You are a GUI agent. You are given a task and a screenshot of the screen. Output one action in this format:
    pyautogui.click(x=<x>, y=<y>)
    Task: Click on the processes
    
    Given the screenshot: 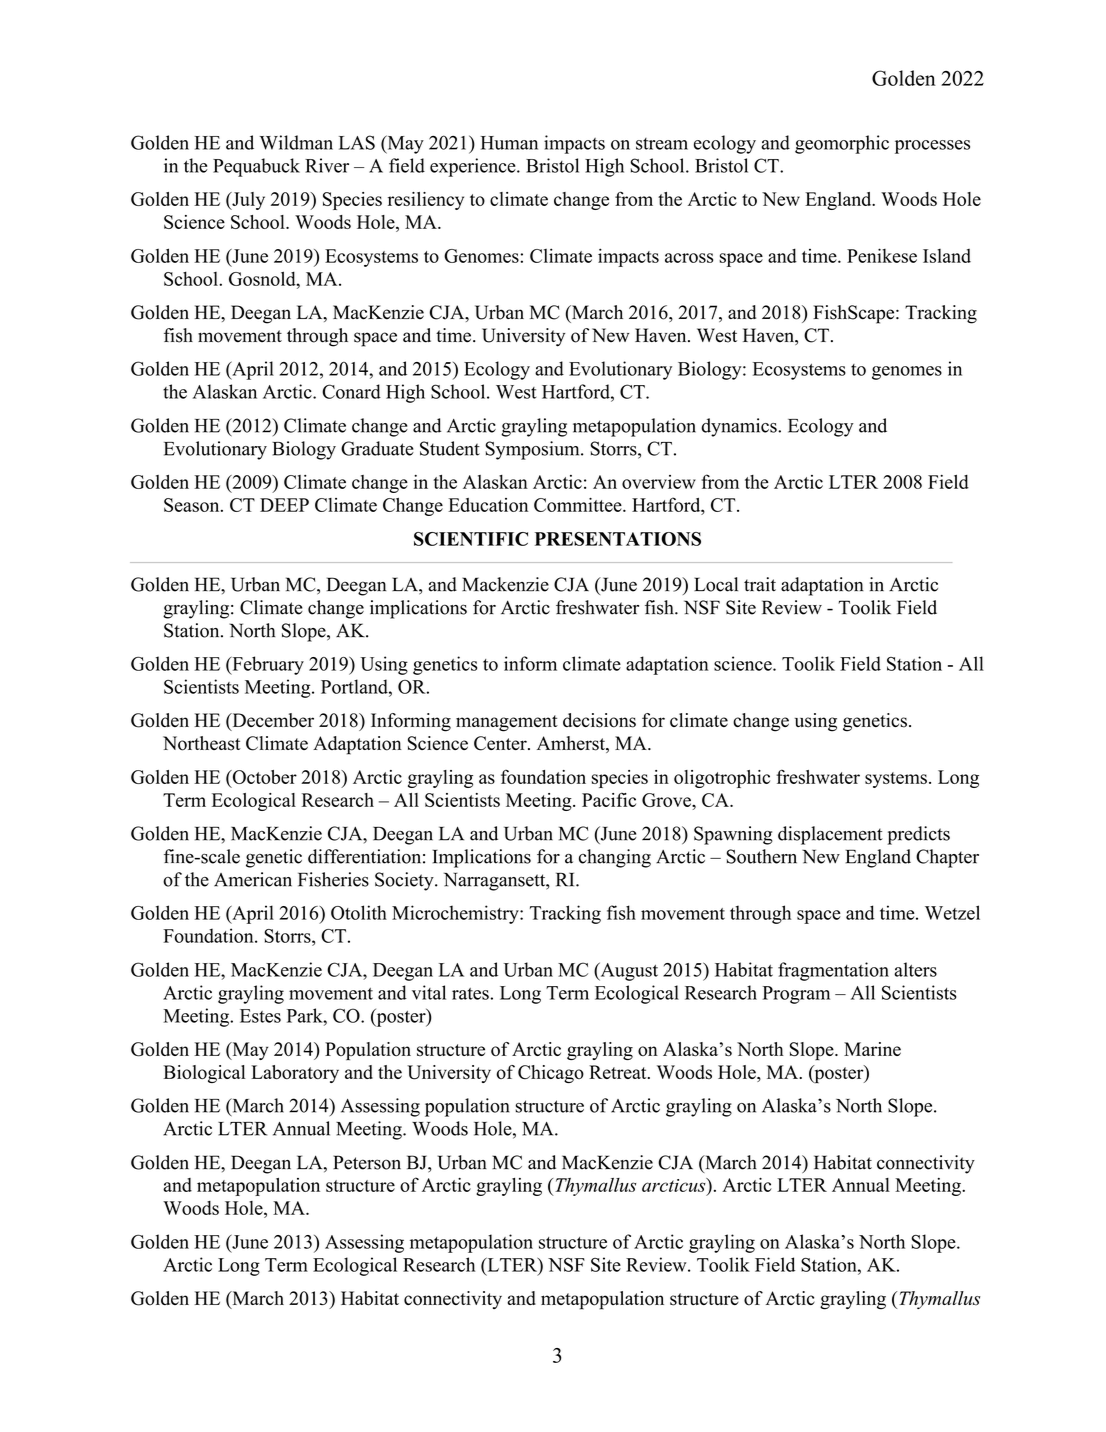 What is the action you would take?
    pyautogui.click(x=932, y=147)
